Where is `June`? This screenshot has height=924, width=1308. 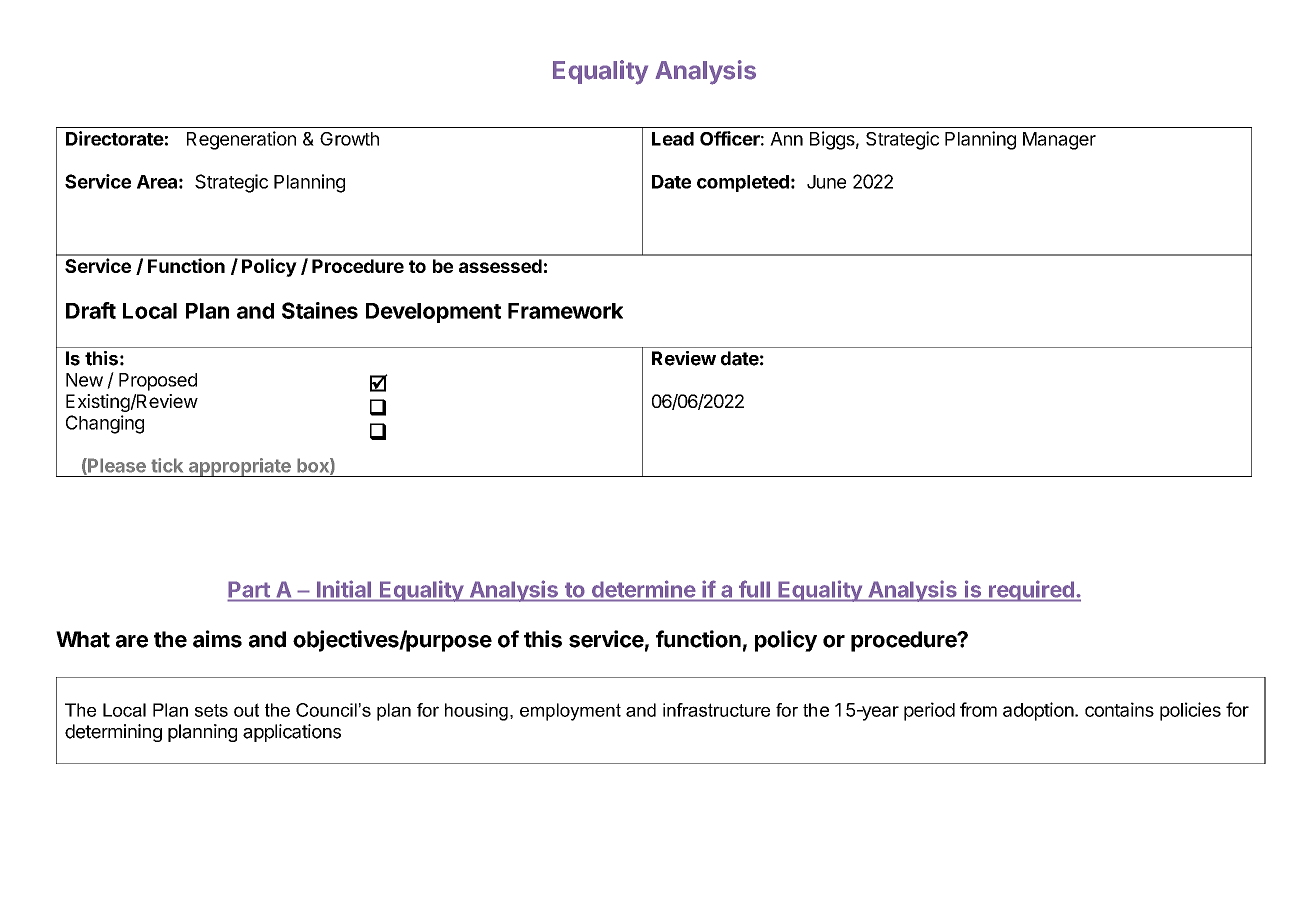 June is located at coordinates (826, 182).
